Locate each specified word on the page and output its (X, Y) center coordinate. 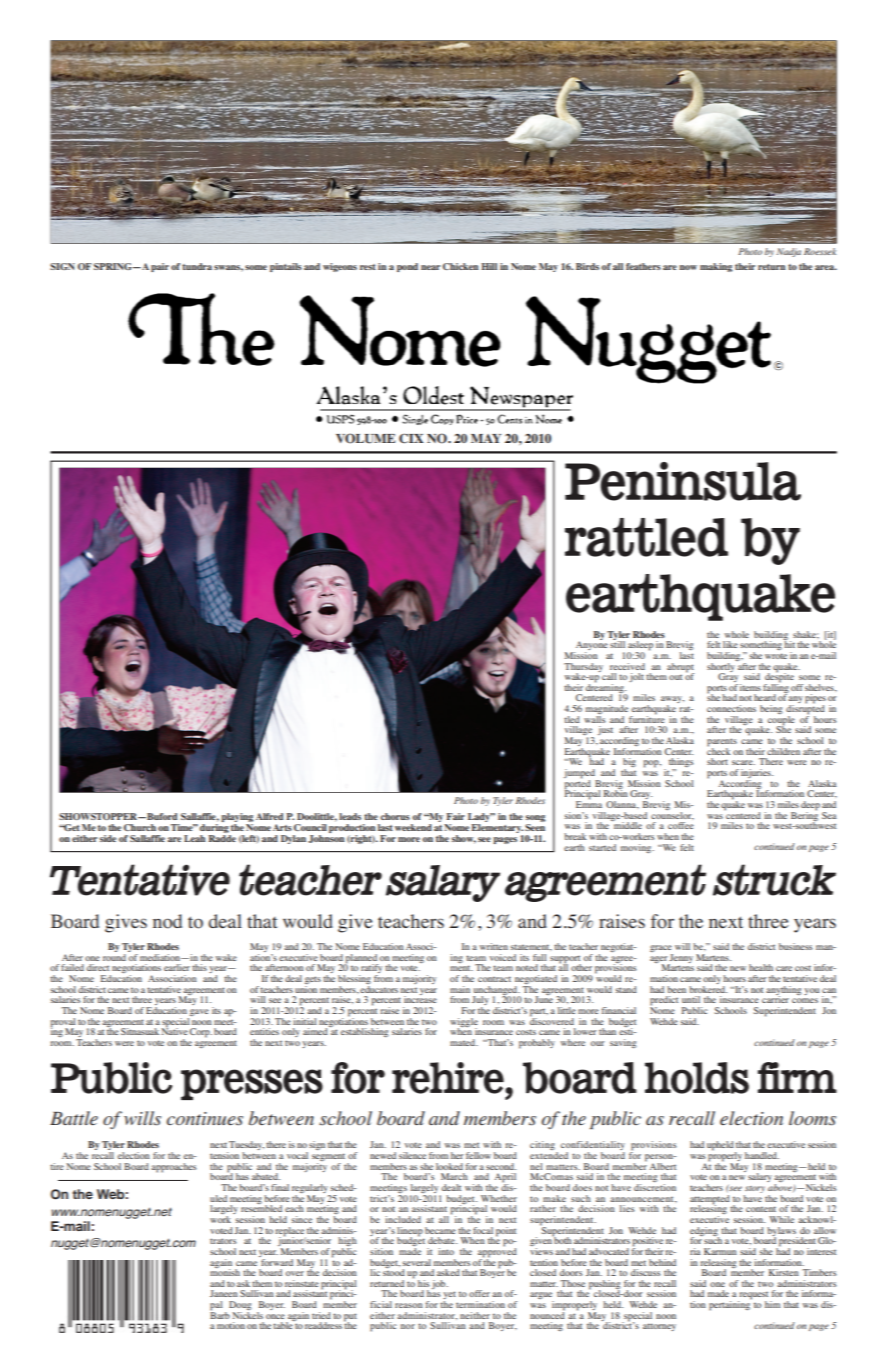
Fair (456, 816)
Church (140, 827)
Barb (220, 1314)
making (716, 267)
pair (160, 267)
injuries (757, 775)
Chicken (460, 266)
